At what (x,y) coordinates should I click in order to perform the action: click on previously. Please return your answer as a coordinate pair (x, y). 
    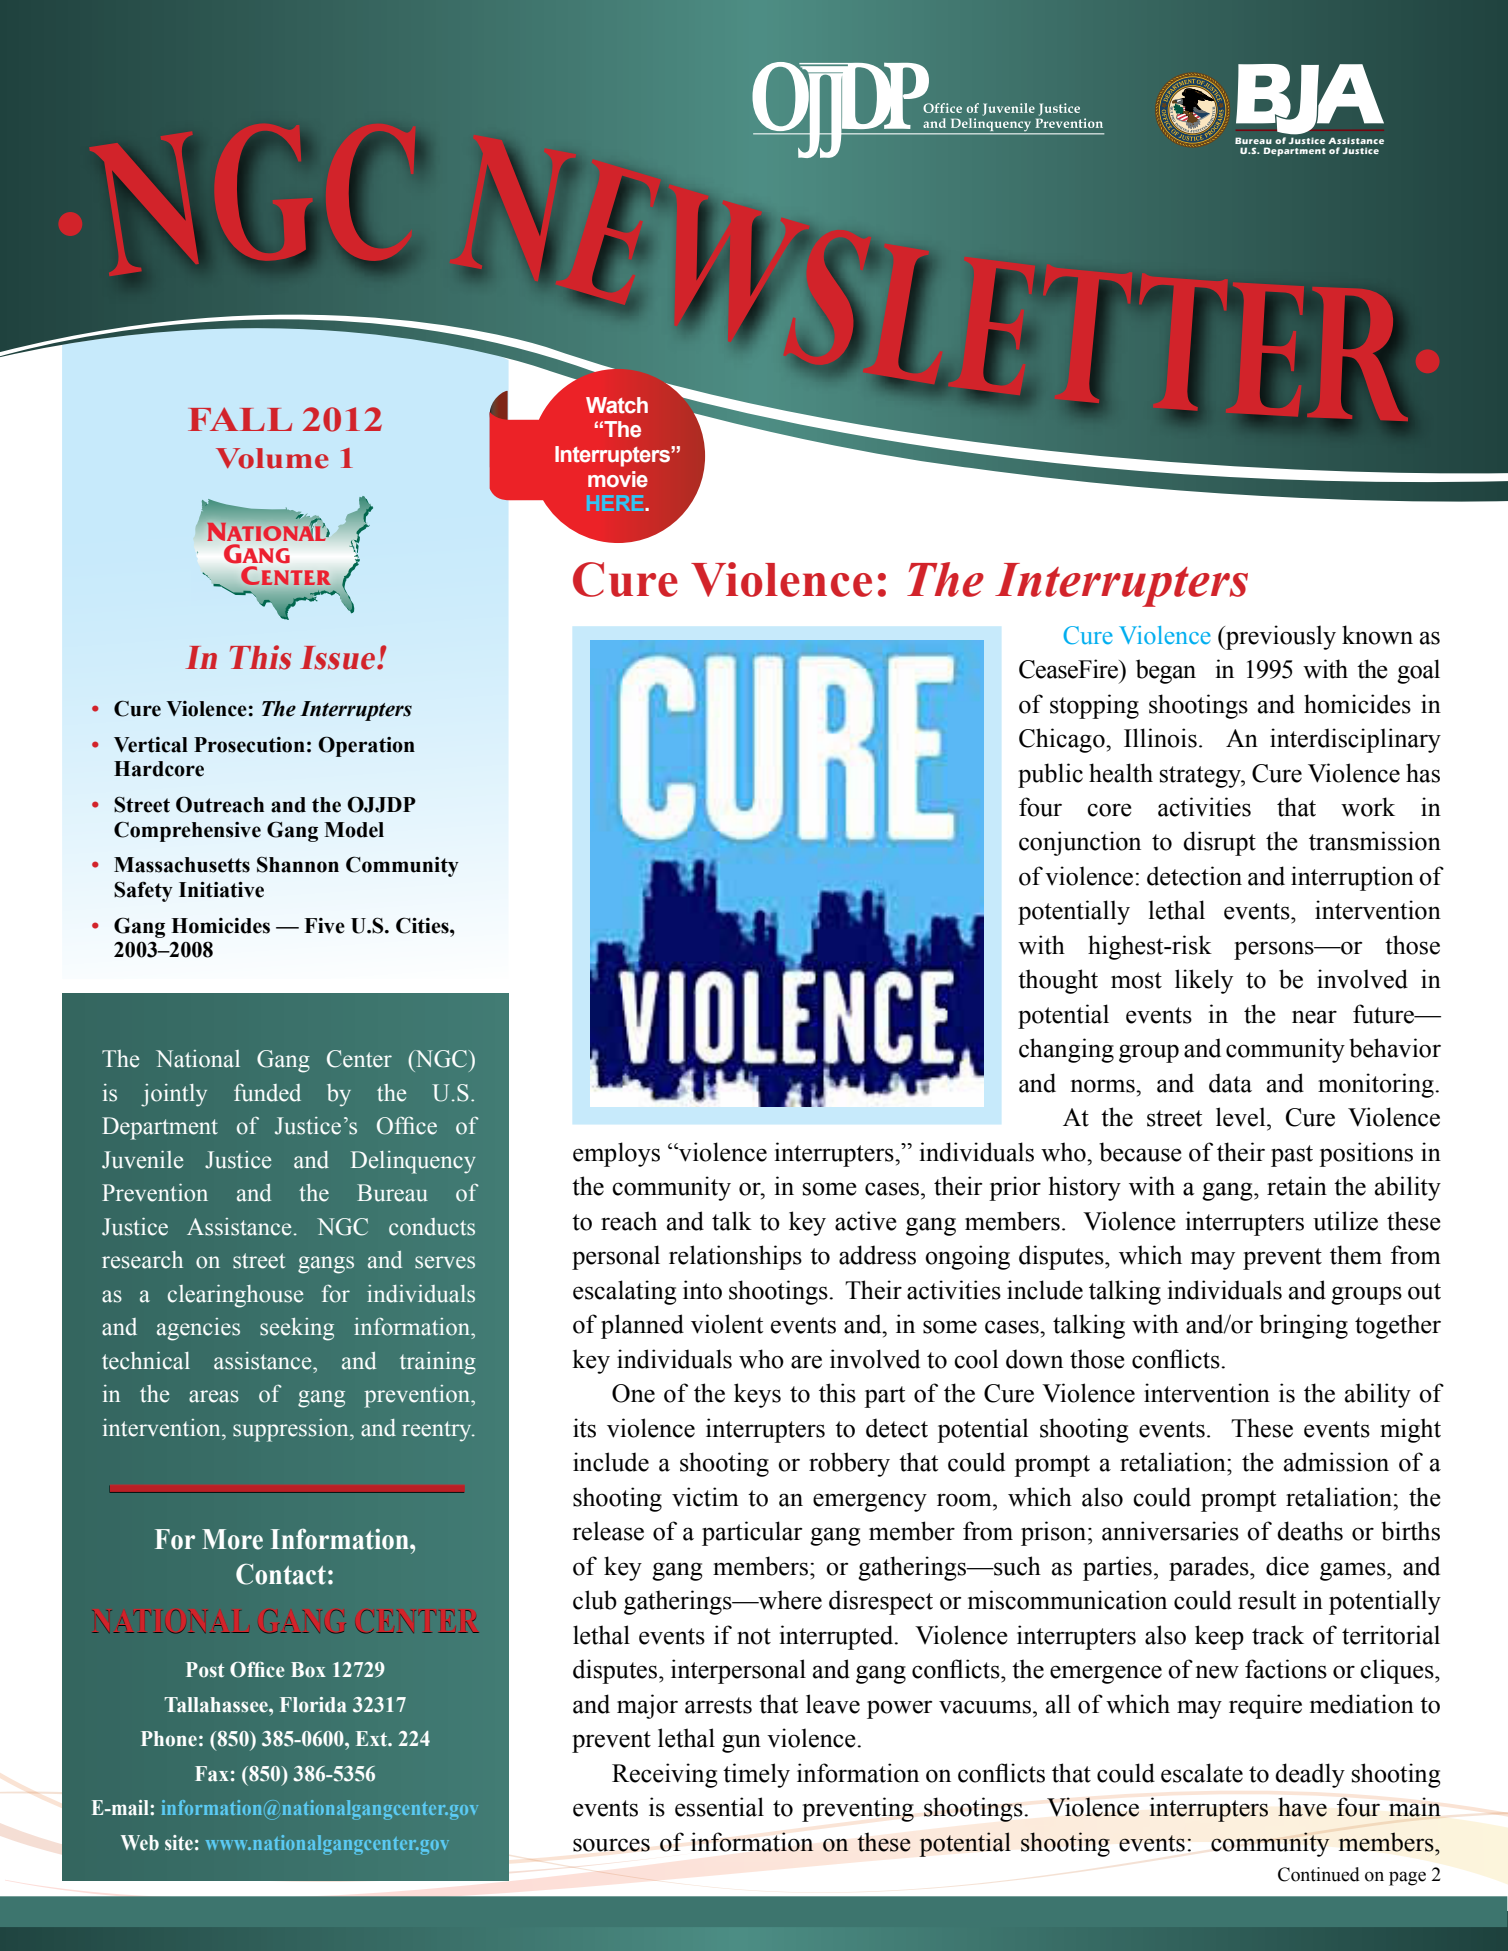
    Looking at the image, I should click on (1280, 637).
